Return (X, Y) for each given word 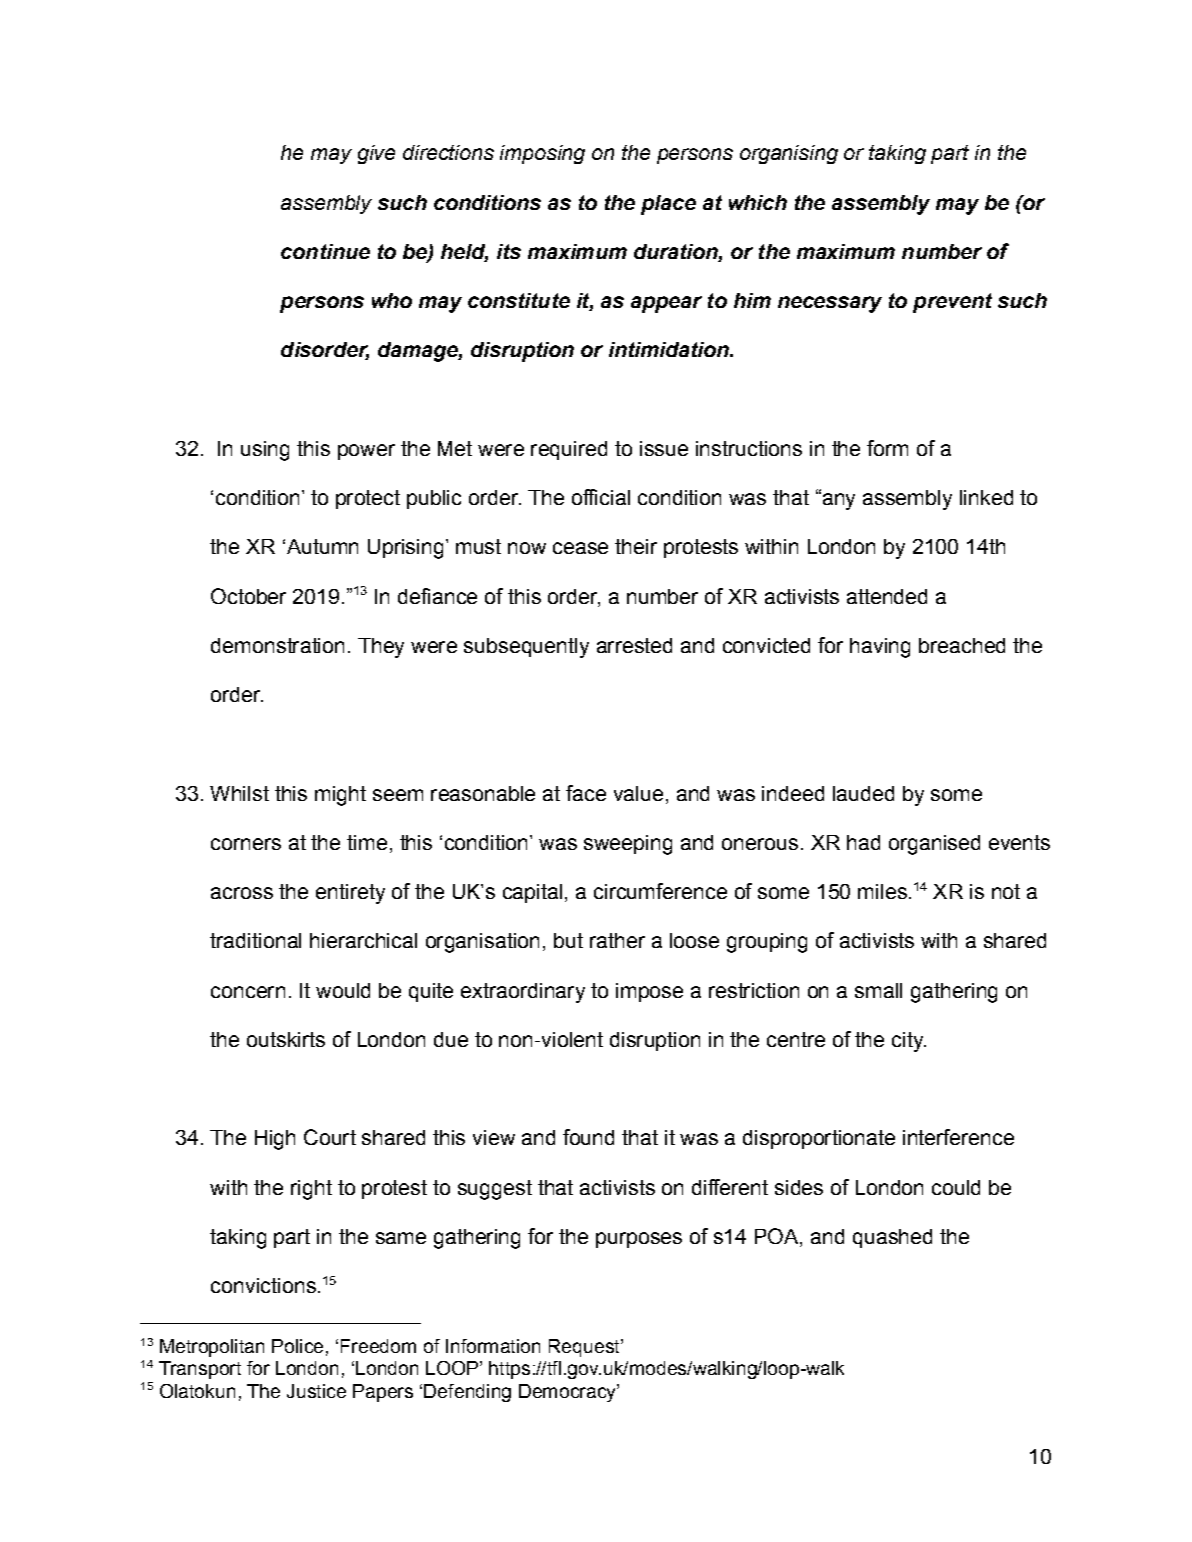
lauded (863, 793)
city (909, 1042)
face (586, 793)
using (265, 451)
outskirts (286, 1039)
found (588, 1137)
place (668, 205)
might (340, 796)
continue (325, 251)
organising (789, 154)
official (601, 497)
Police (297, 1346)
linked (986, 497)
